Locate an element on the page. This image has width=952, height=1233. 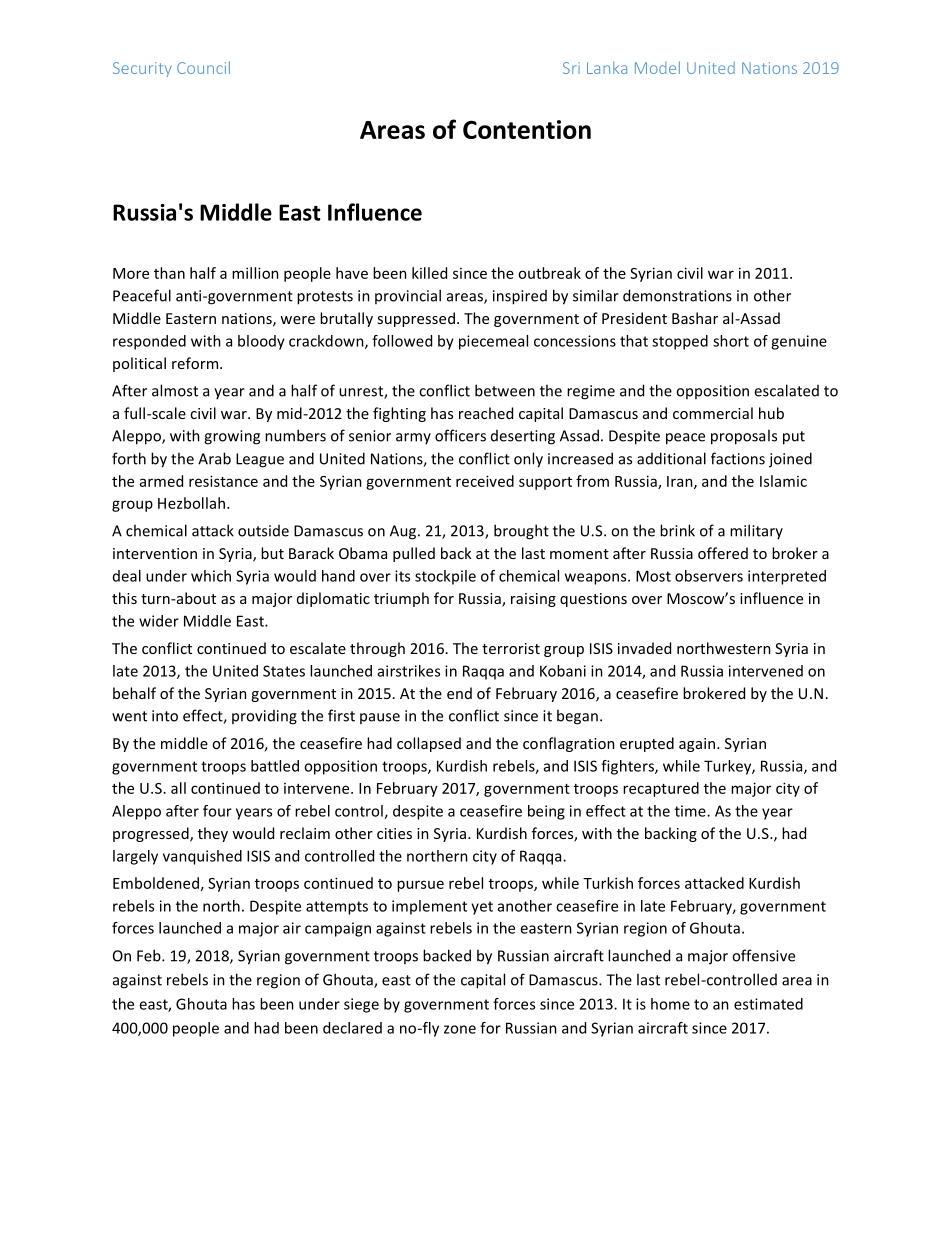
Contention is located at coordinates (527, 129).
